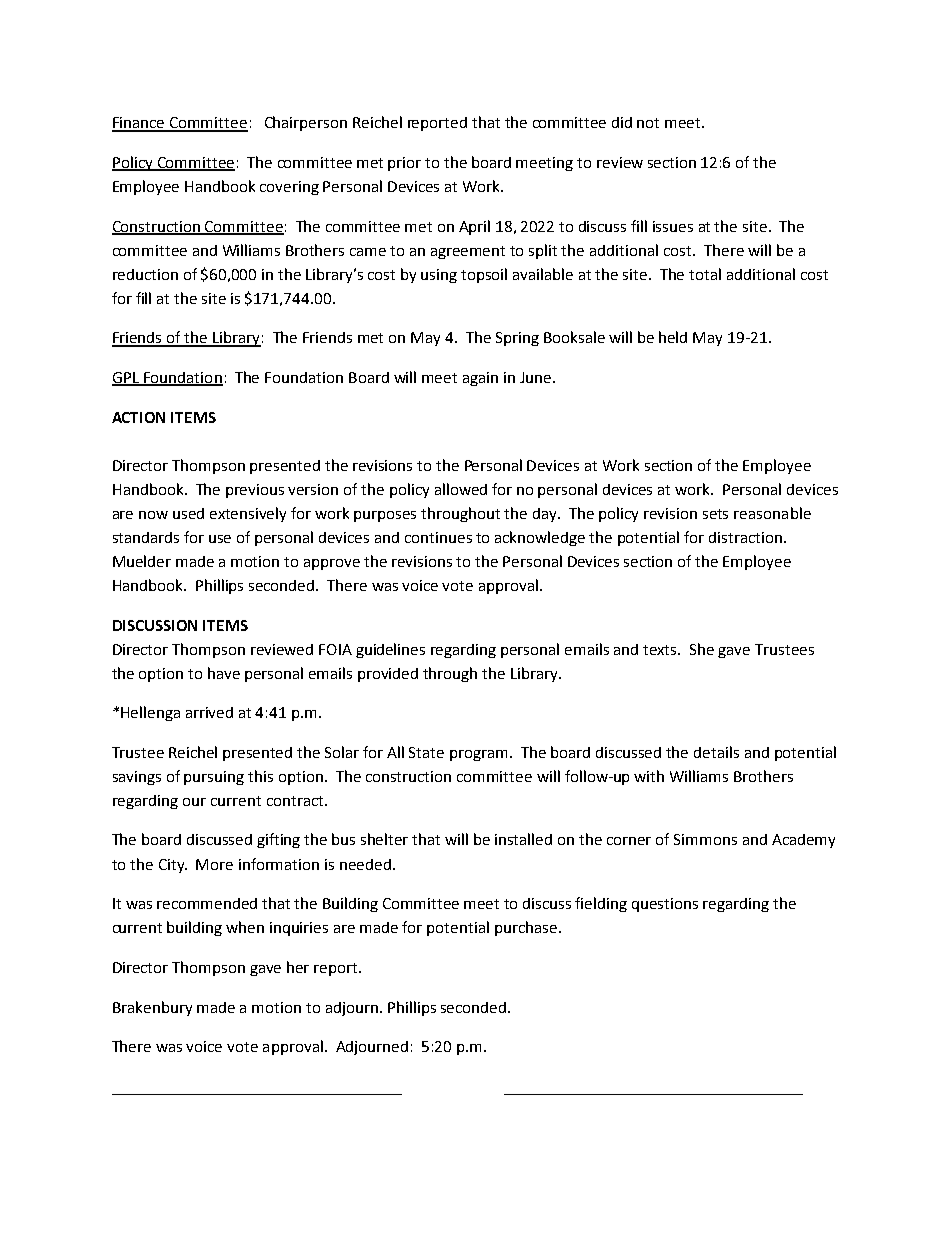  Describe the element at coordinates (526, 928) in the image. I see `purchase` at that location.
